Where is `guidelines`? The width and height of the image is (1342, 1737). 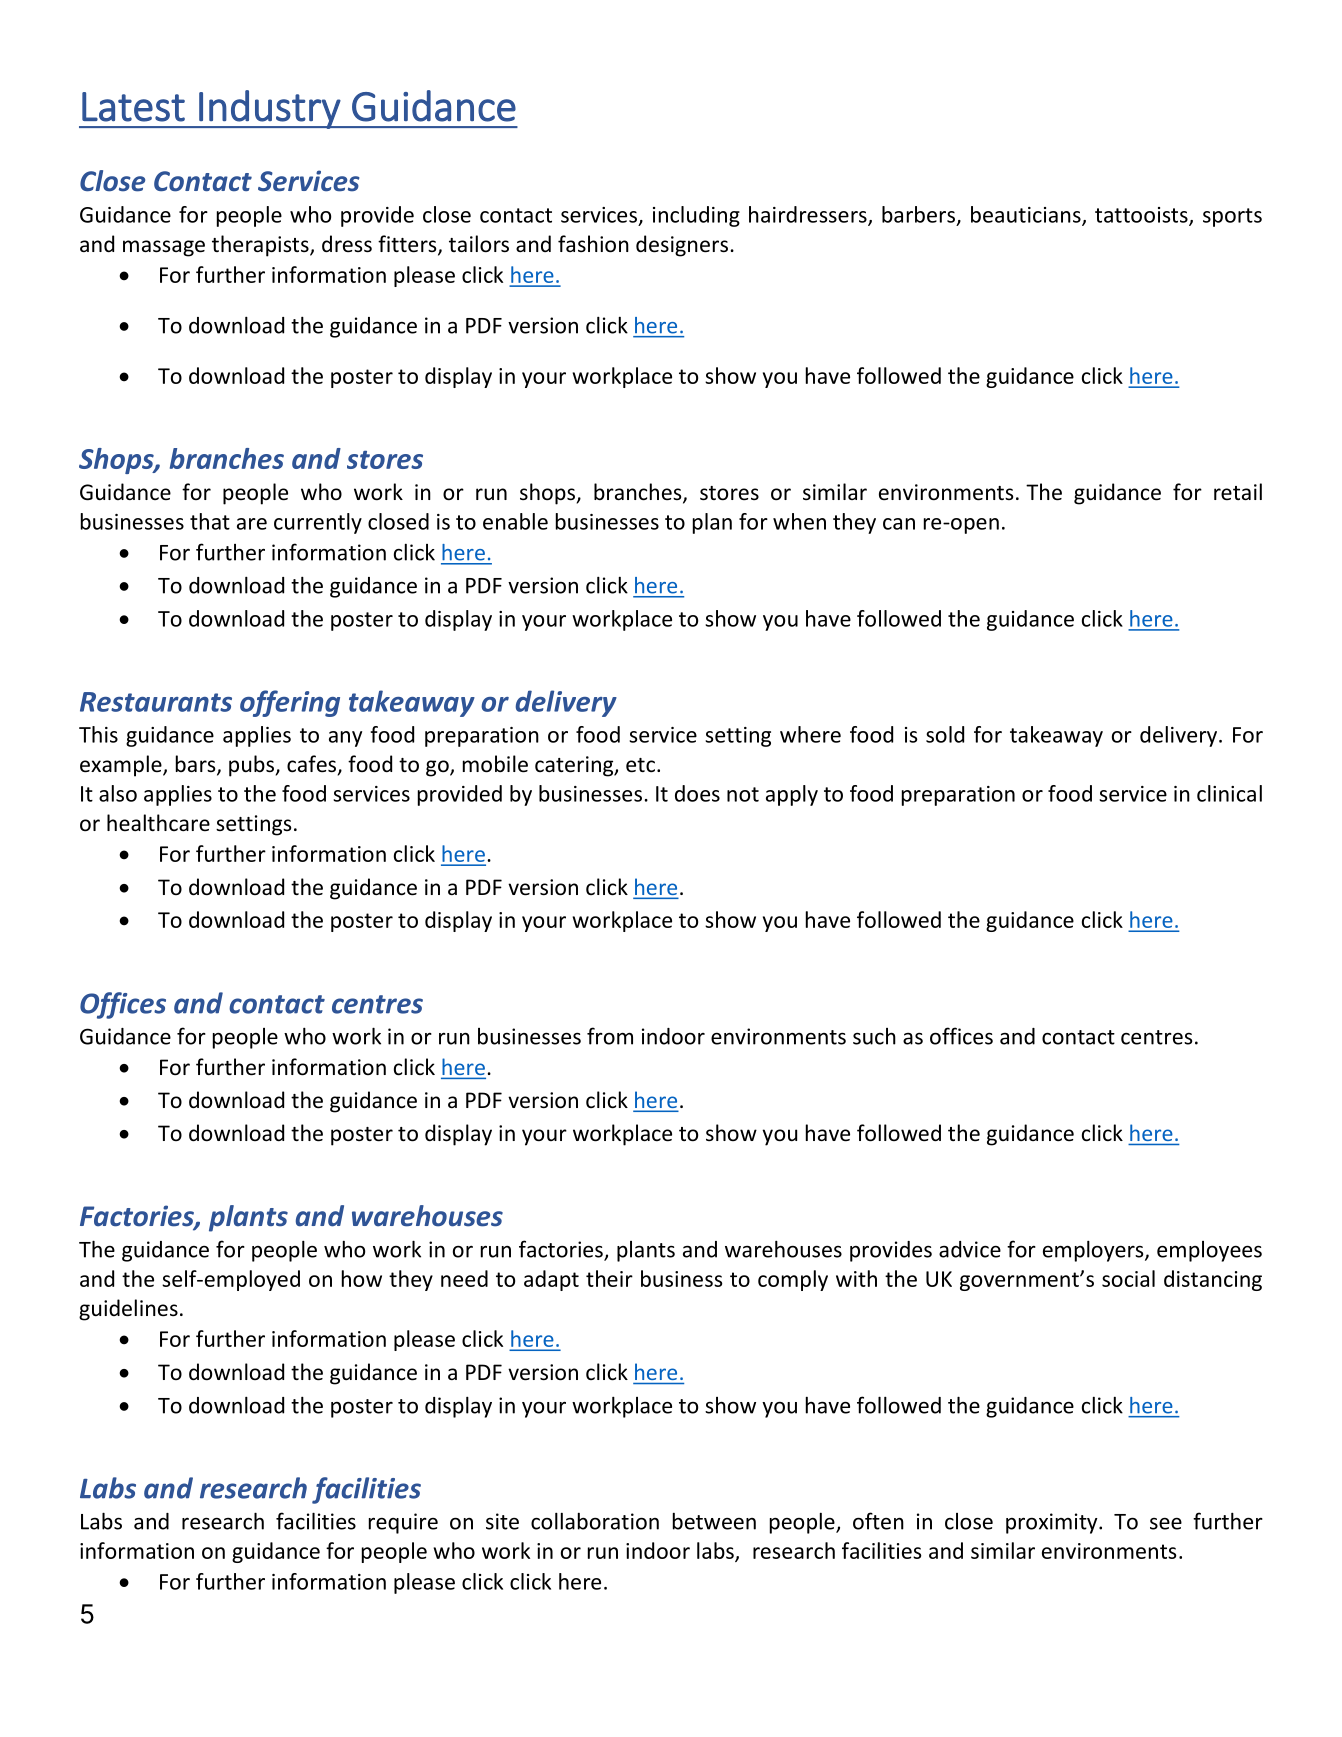
guidelines is located at coordinates (128, 1310).
